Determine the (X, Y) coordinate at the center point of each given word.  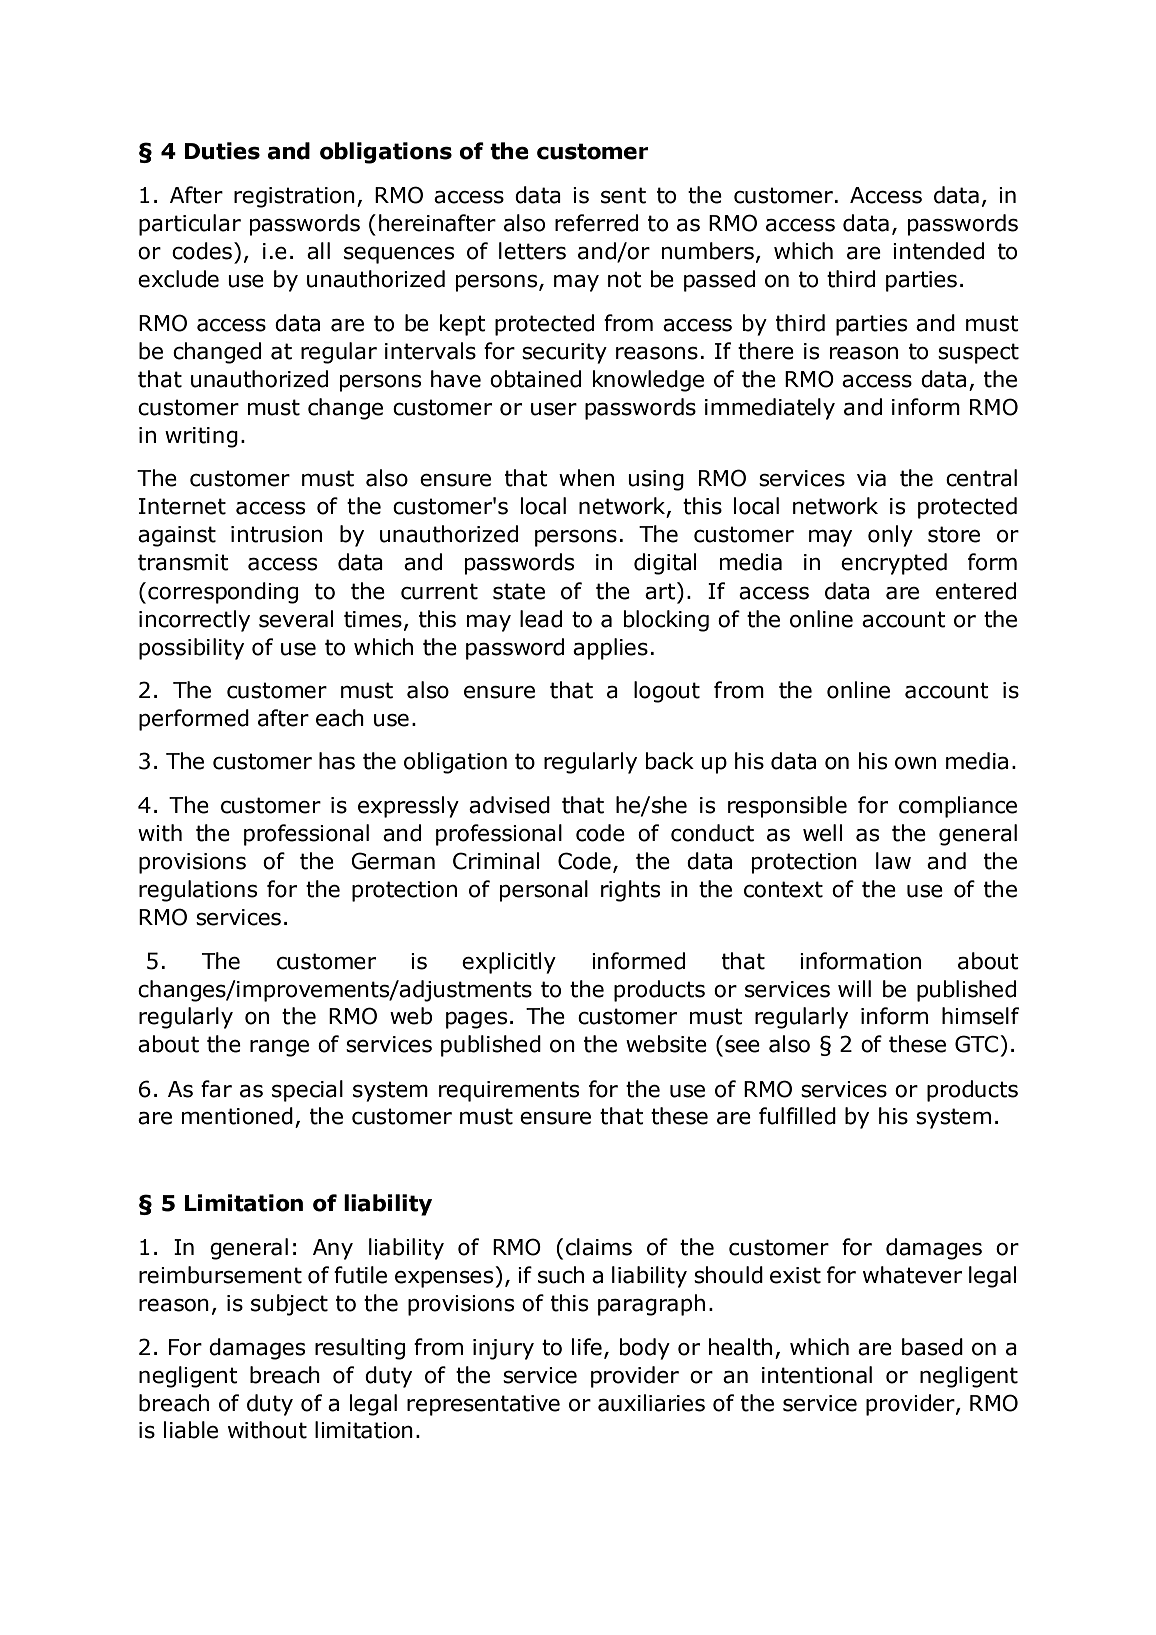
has (337, 761)
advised (509, 805)
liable (191, 1430)
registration (294, 197)
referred (596, 223)
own (915, 763)
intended (938, 251)
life (587, 1347)
